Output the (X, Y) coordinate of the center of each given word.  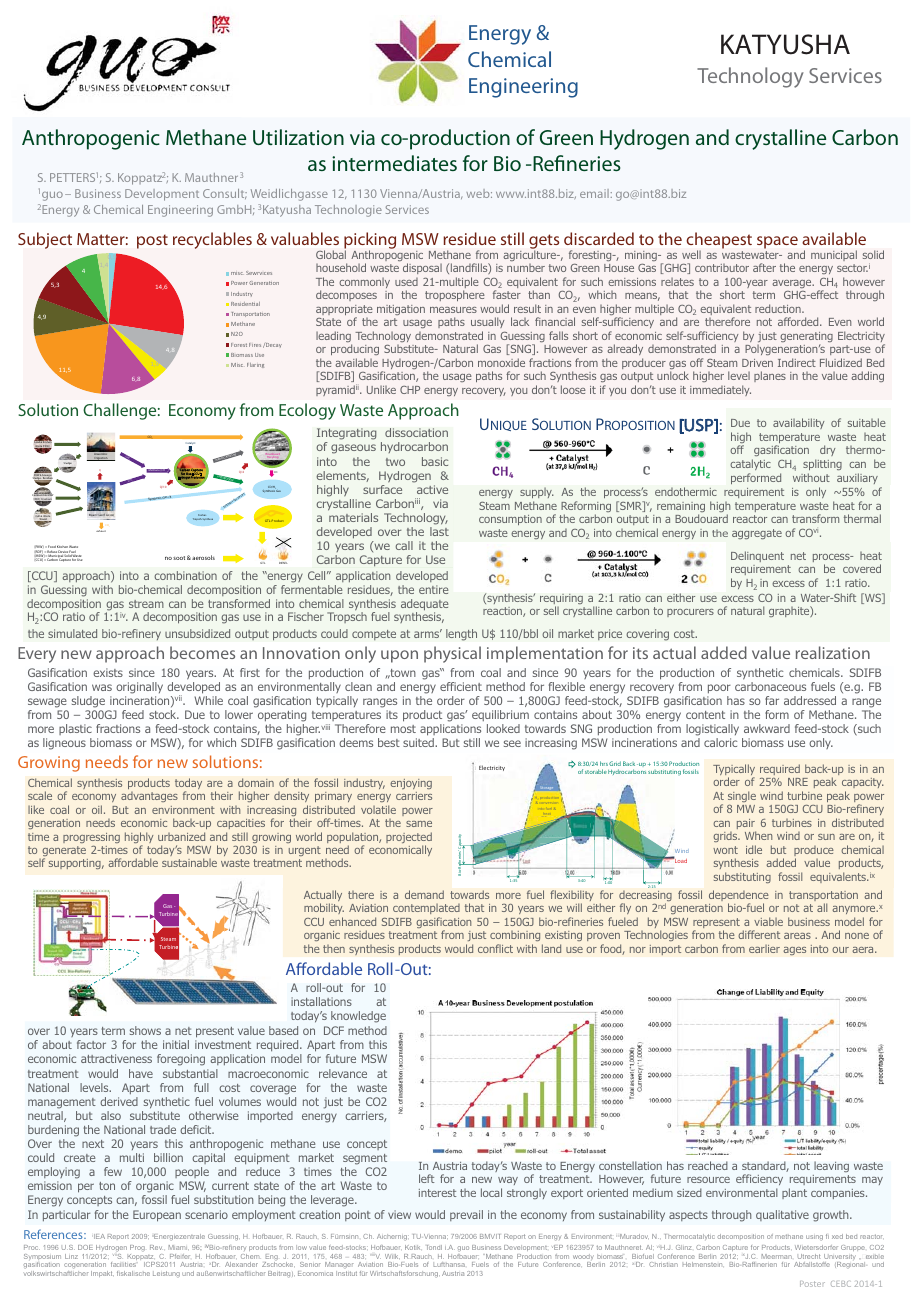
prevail (466, 1215)
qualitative (782, 1215)
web (479, 193)
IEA (99, 1236)
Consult (225, 194)
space (777, 242)
